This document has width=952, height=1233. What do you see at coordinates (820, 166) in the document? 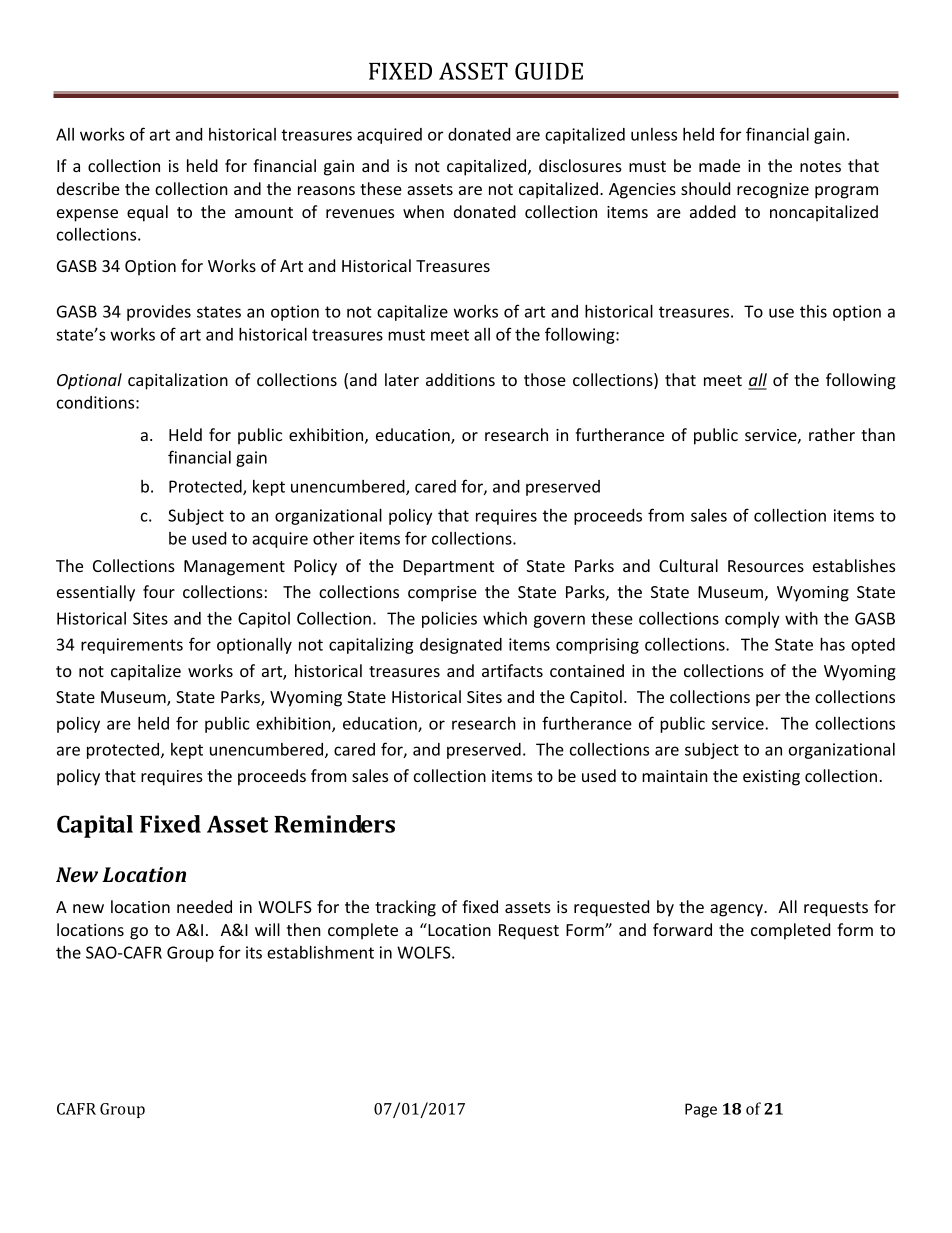
I see `notes` at bounding box center [820, 166].
